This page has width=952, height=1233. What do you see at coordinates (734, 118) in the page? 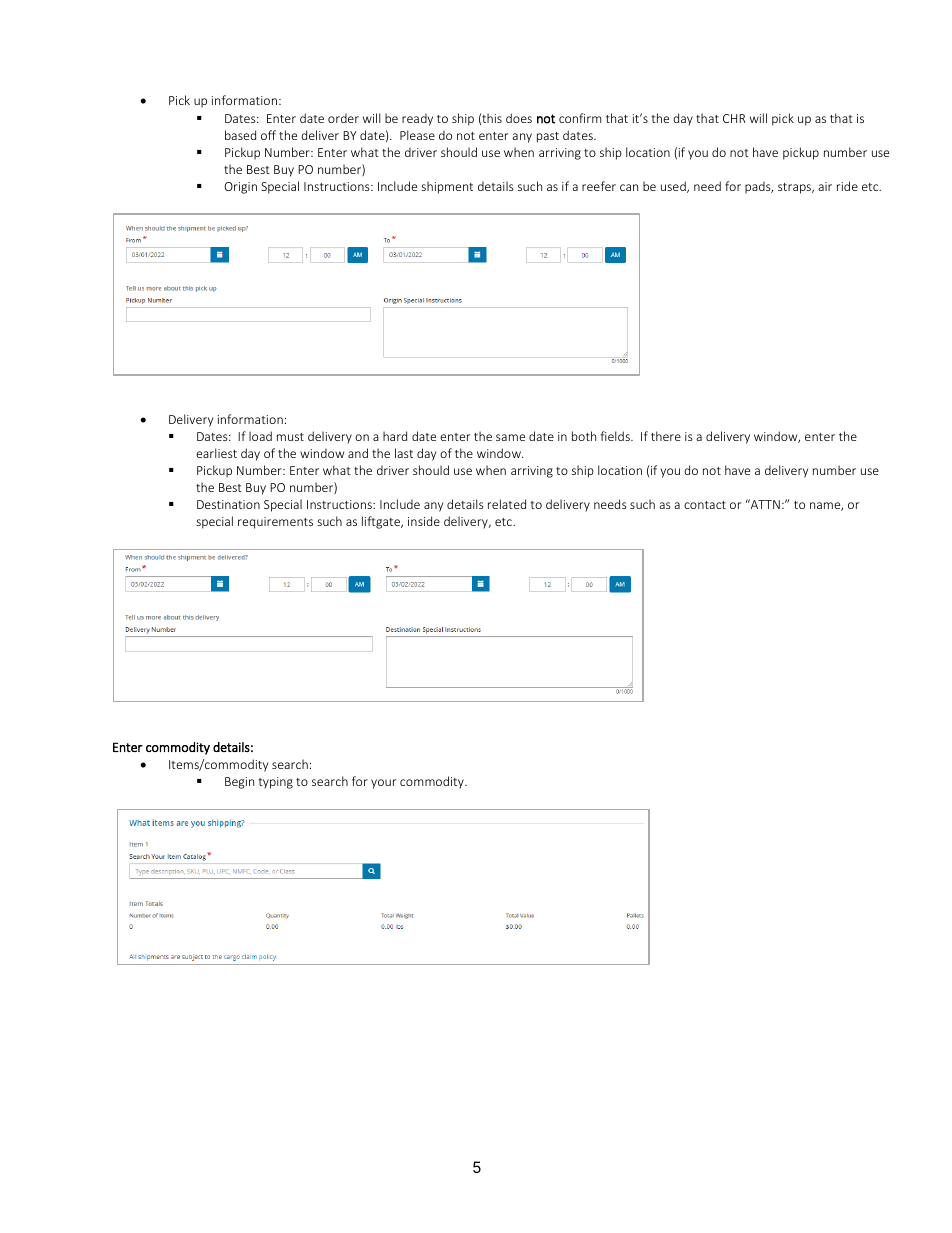
I see `CHR` at bounding box center [734, 118].
